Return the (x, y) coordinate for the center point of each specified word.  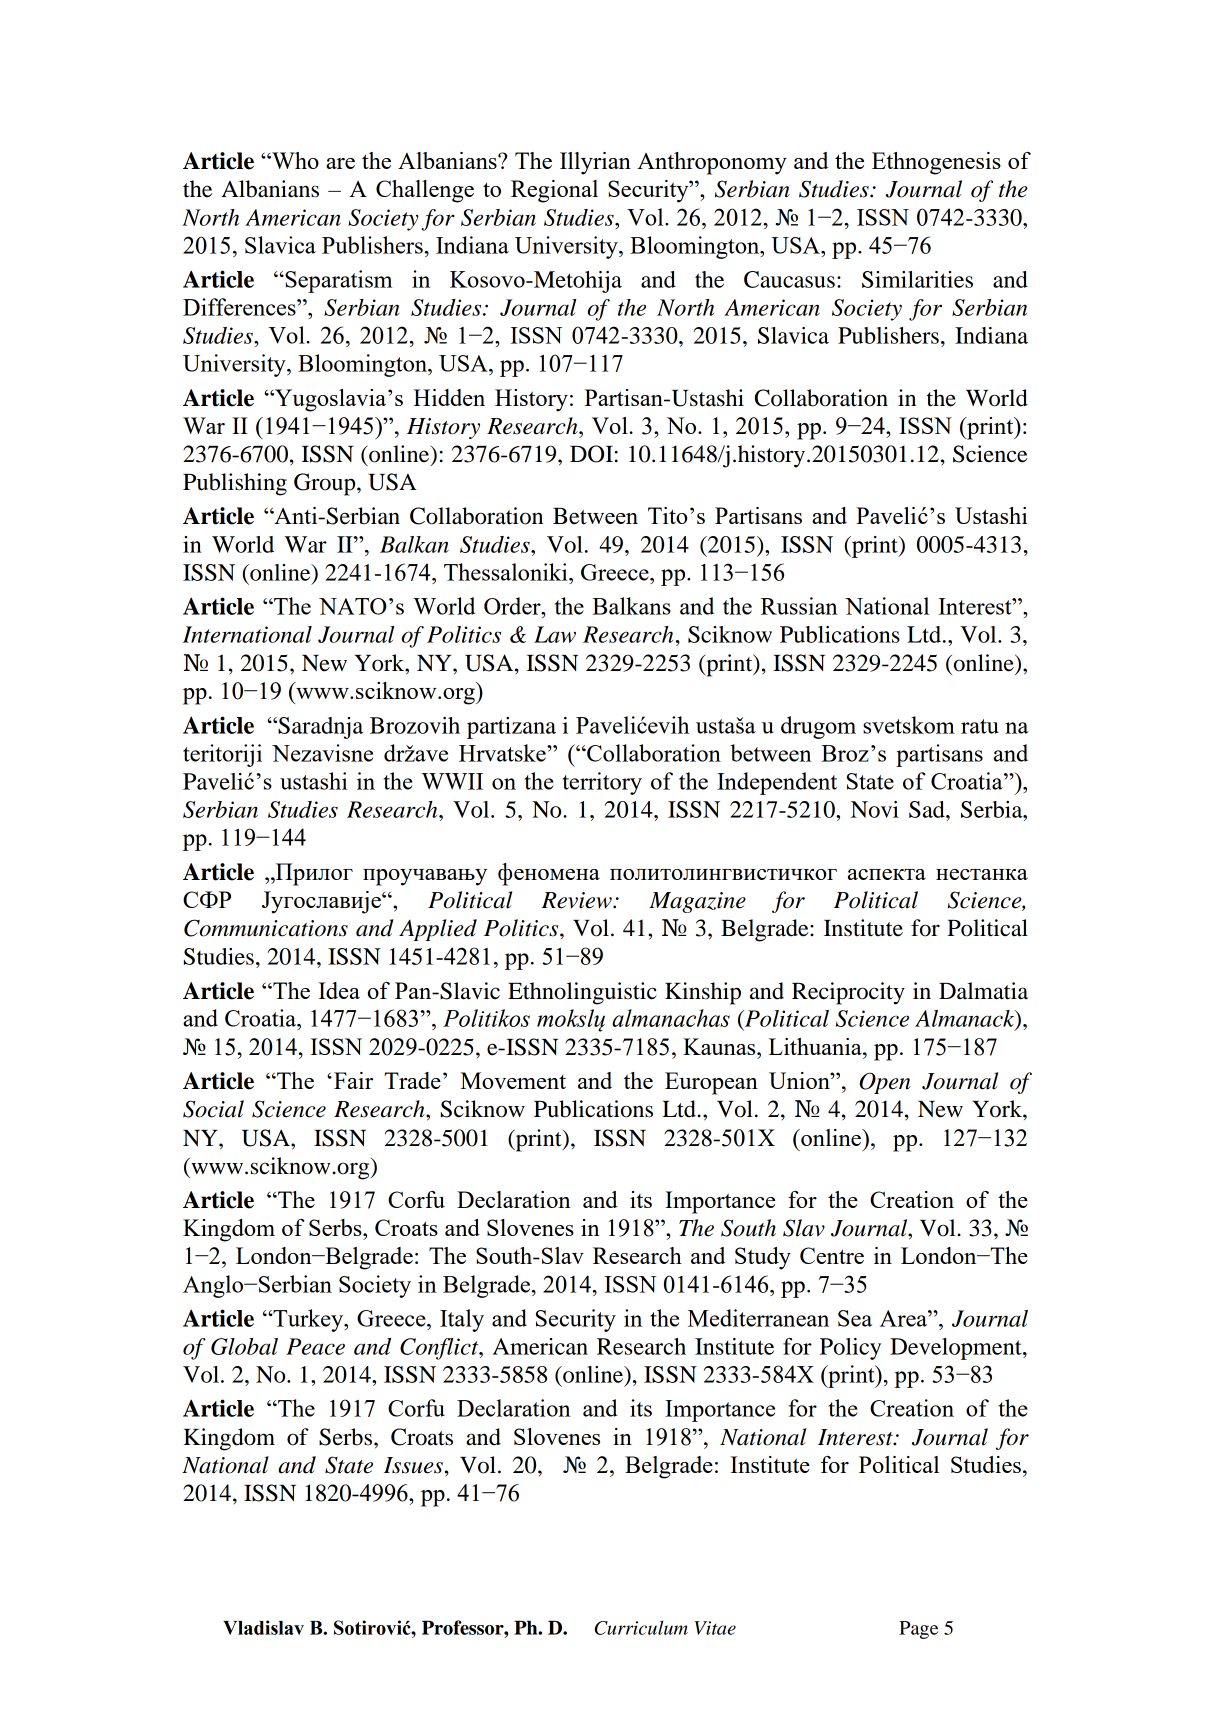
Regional (554, 191)
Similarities (917, 279)
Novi (875, 809)
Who (294, 160)
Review (577, 900)
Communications (266, 928)
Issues (413, 1465)
